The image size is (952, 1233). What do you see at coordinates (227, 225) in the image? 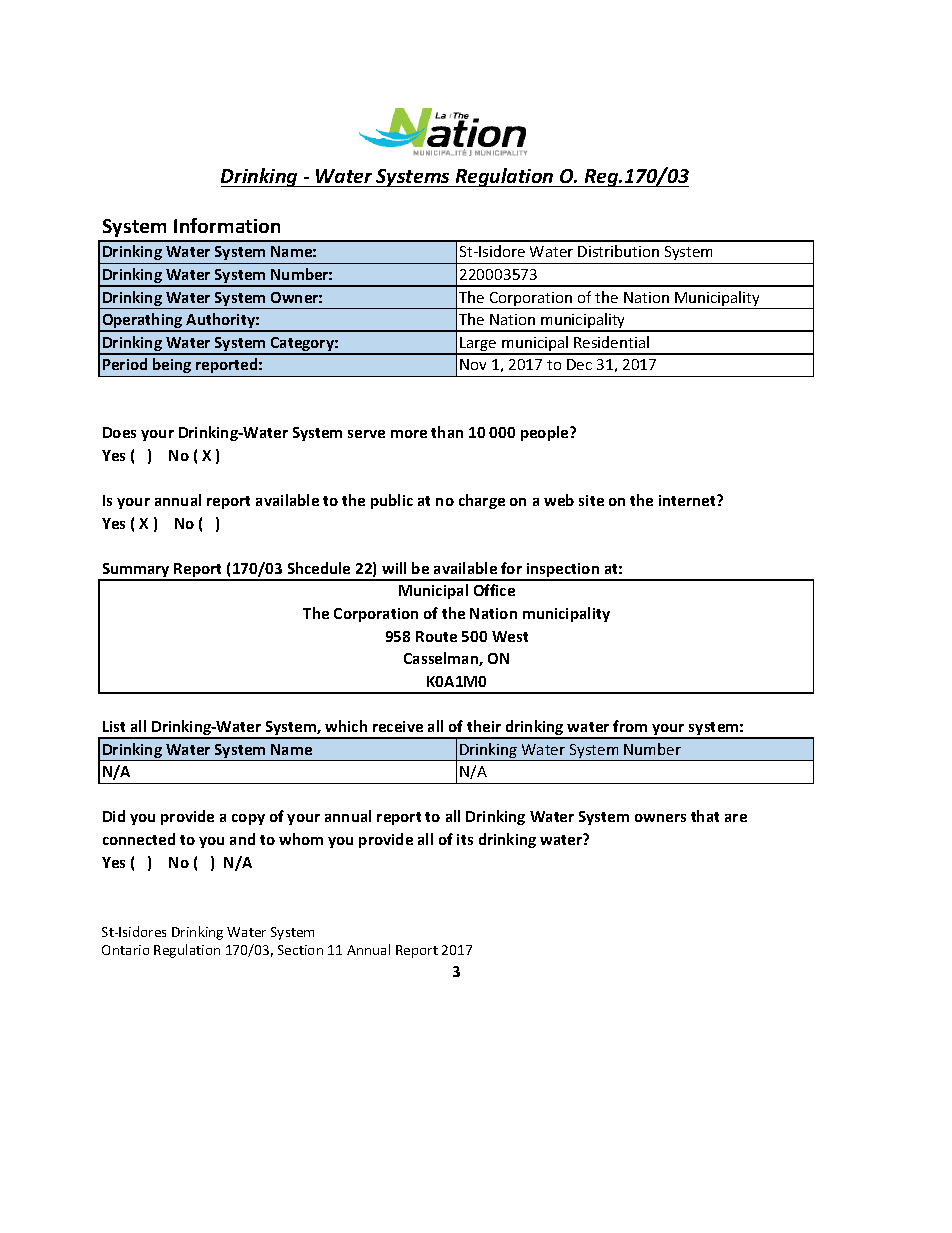
I see `Information` at bounding box center [227, 225].
